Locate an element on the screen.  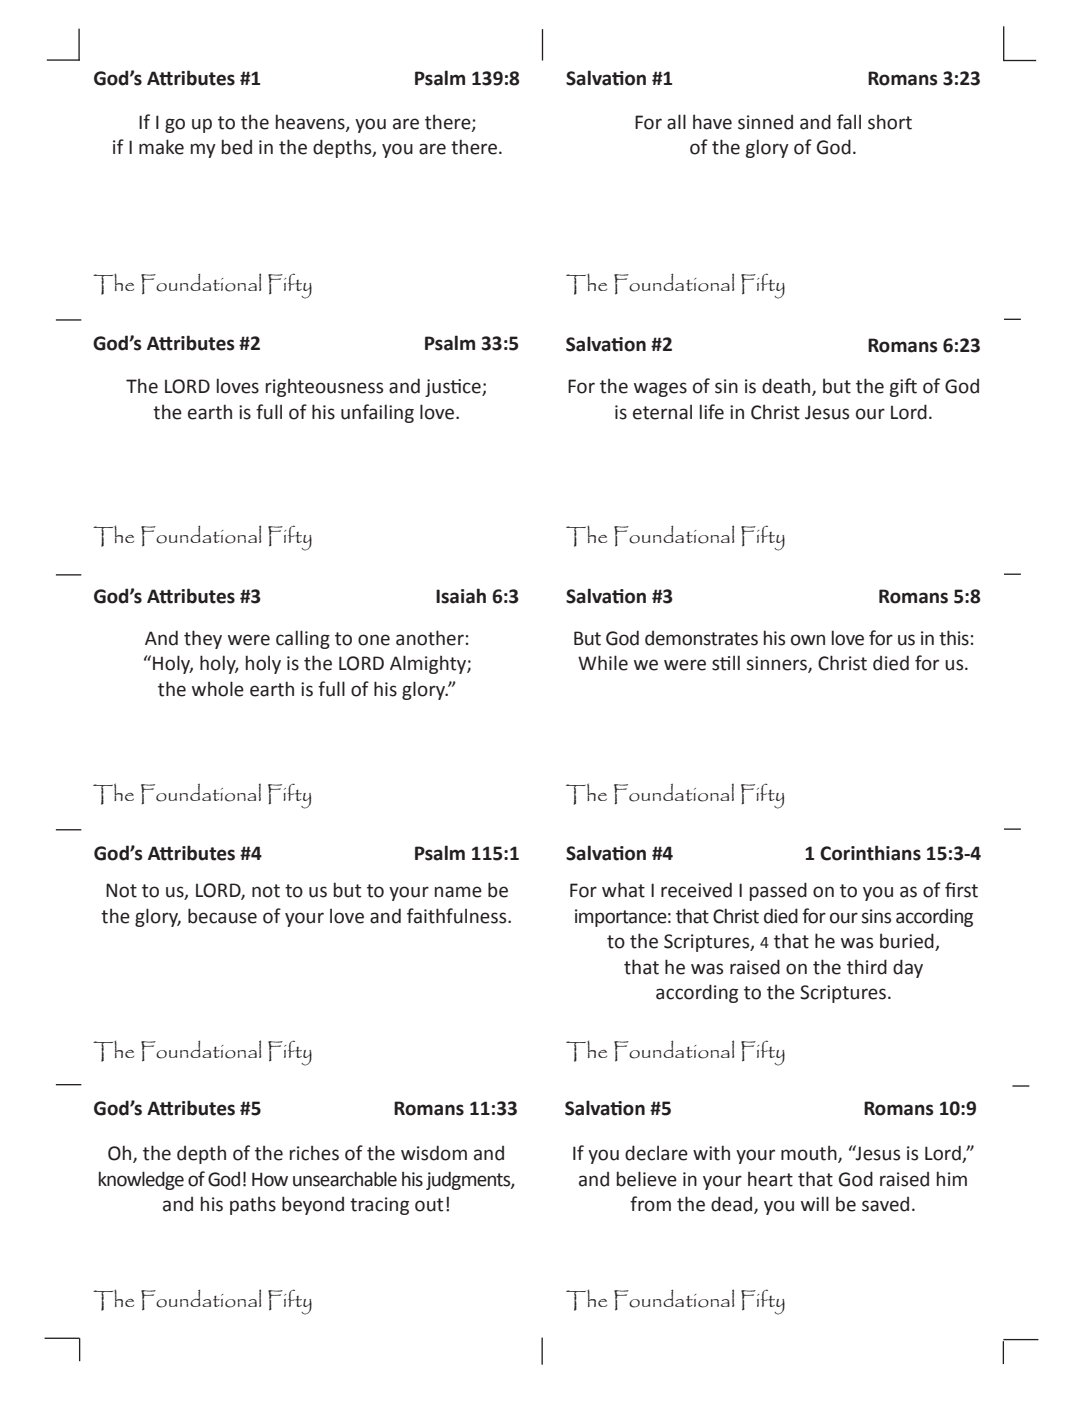
what is located at coordinates (623, 890).
